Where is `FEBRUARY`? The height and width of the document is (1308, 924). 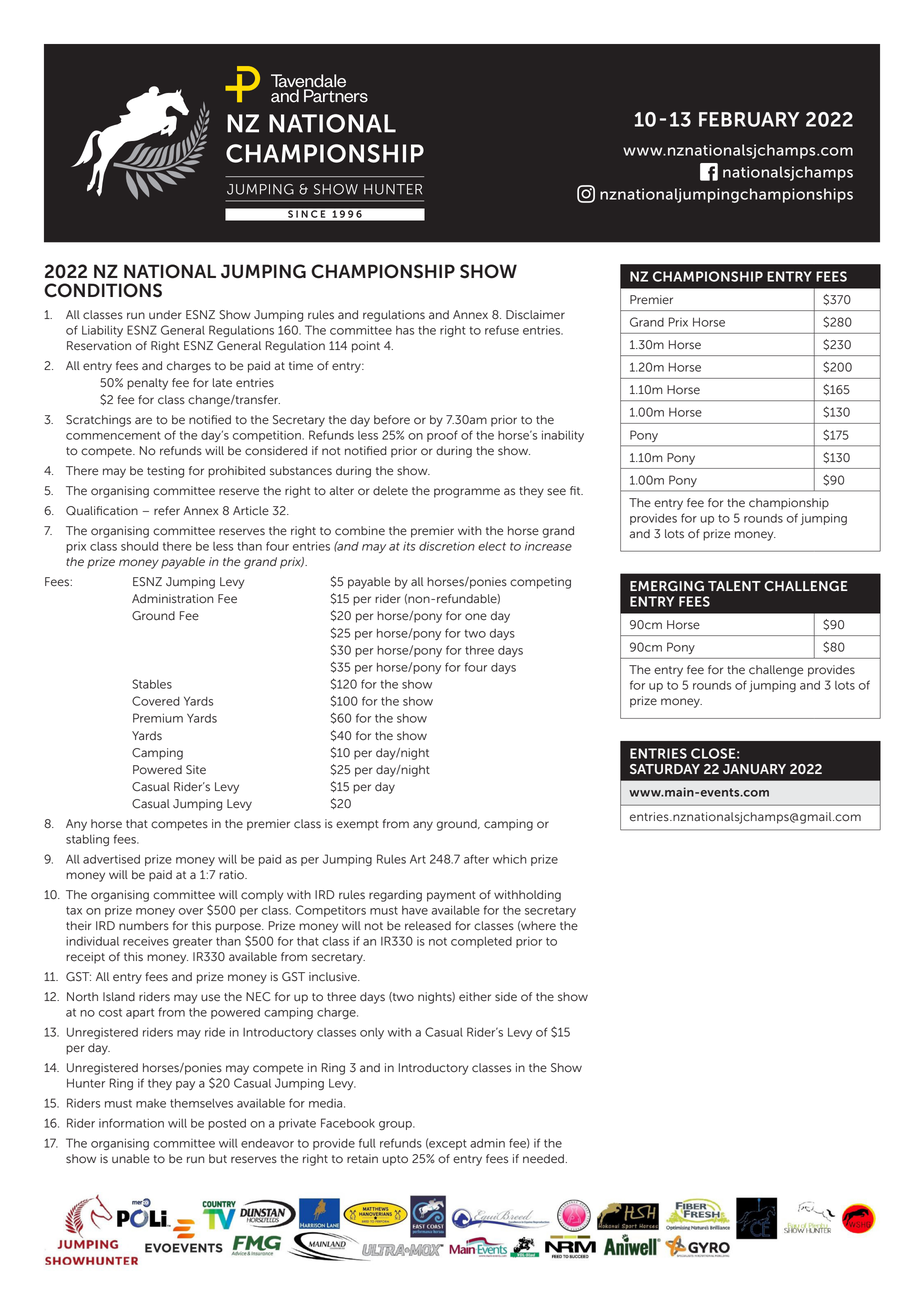 FEBRUARY is located at coordinates (749, 119).
